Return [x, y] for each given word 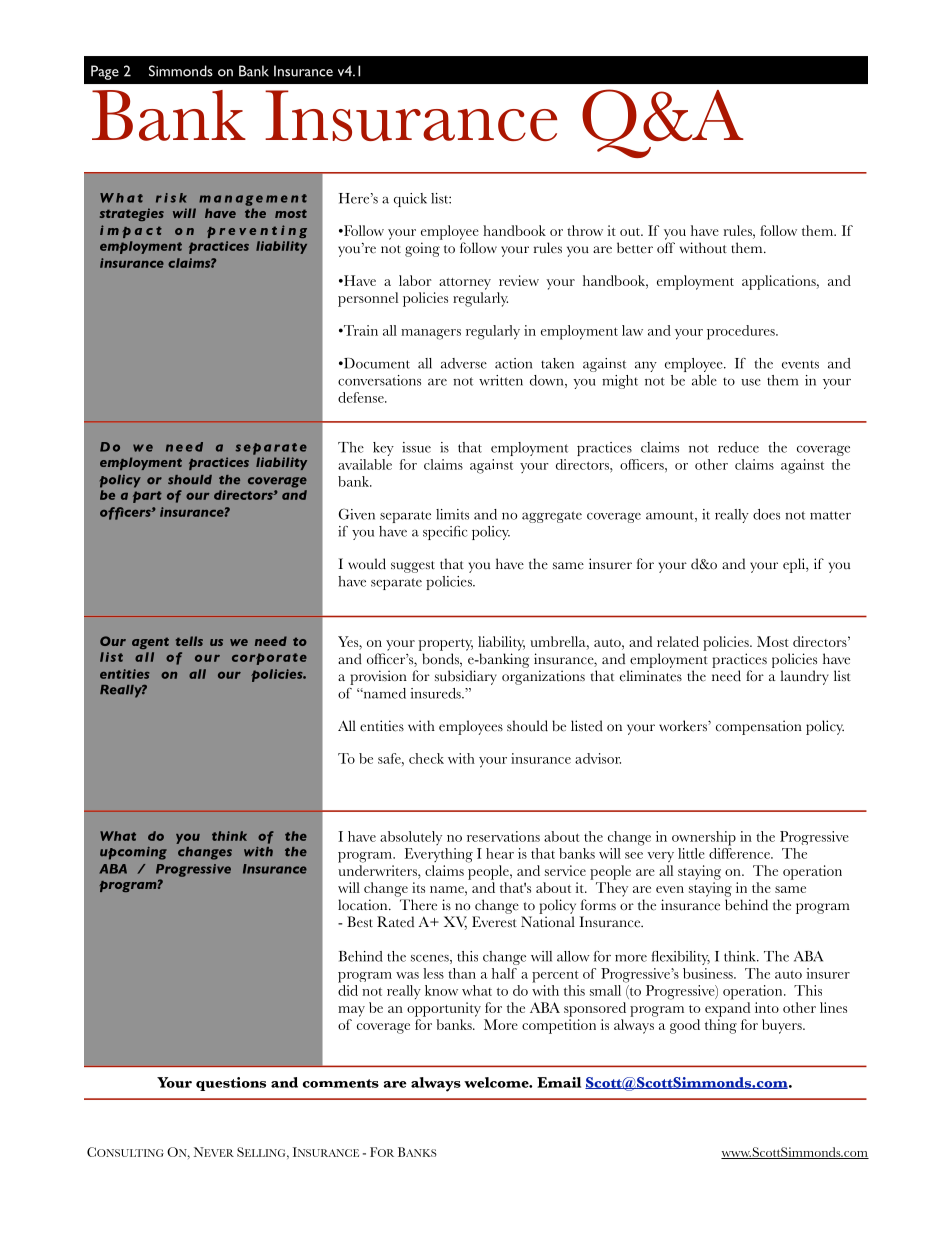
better [635, 248]
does [766, 514]
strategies [132, 214]
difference [740, 853]
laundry [804, 677]
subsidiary [466, 677]
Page [105, 72]
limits [452, 514]
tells [189, 641]
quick [410, 200]
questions [231, 1084]
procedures [742, 332]
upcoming [133, 853]
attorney [465, 284]
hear [500, 853]
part [147, 497]
